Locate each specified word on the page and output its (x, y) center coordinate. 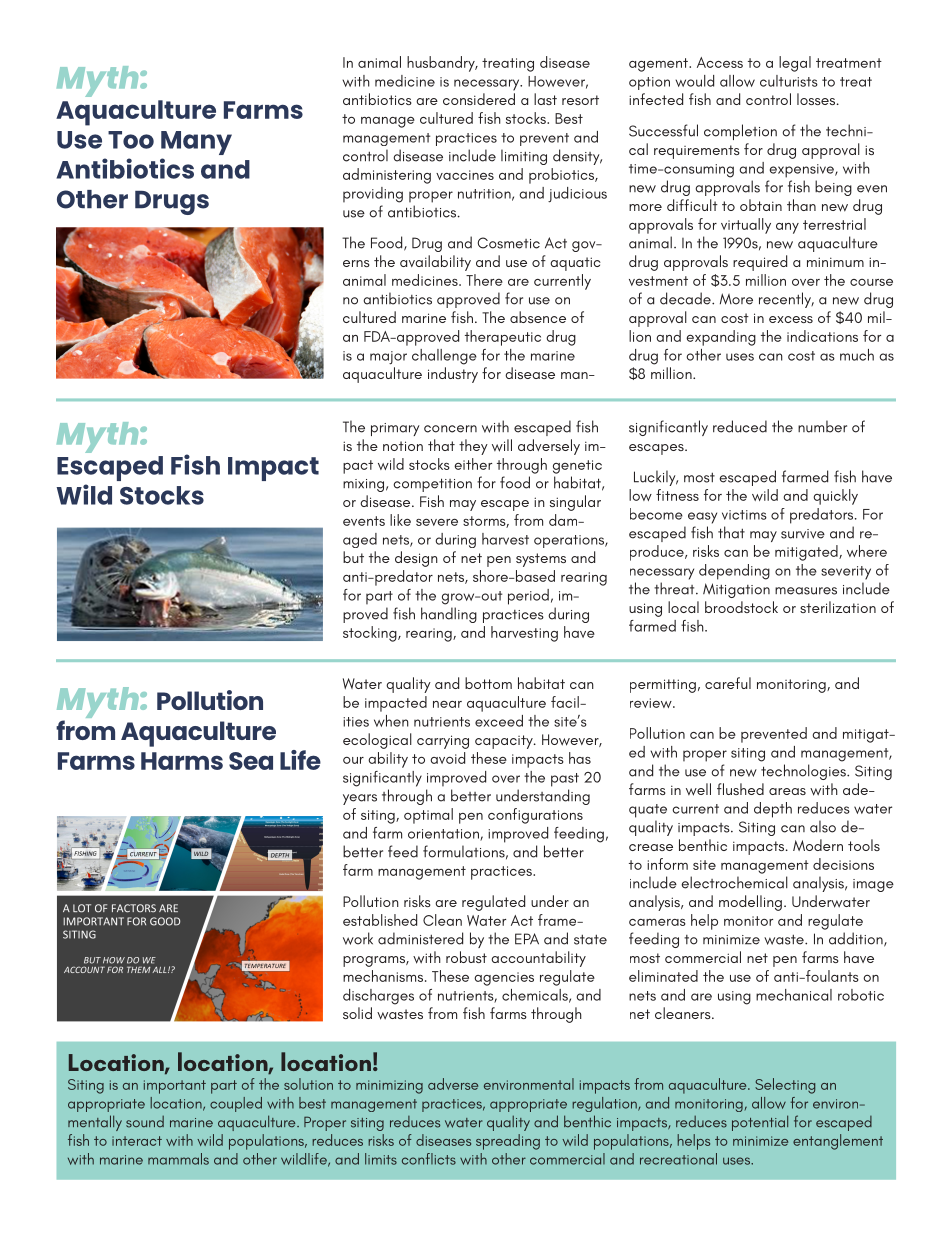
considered (479, 99)
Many (196, 143)
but (353, 557)
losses (817, 99)
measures (806, 591)
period (528, 597)
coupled (236, 1104)
